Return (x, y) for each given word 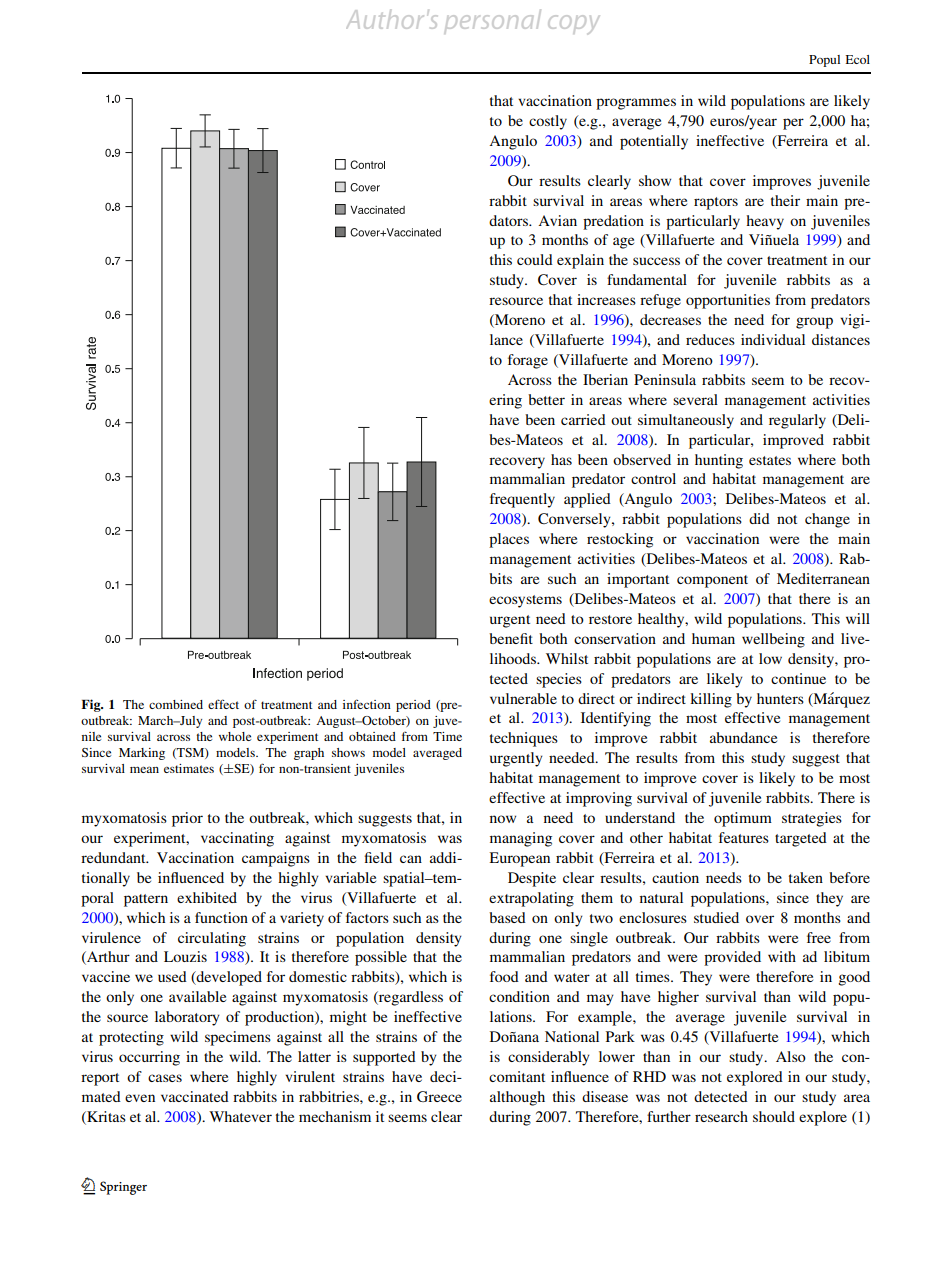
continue (798, 678)
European (519, 859)
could (535, 259)
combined (176, 704)
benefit (511, 638)
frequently (522, 500)
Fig (92, 705)
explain (580, 261)
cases (165, 1078)
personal (493, 20)
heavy (765, 222)
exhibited (207, 897)
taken (806, 877)
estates (770, 460)
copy (573, 24)
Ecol (858, 59)
